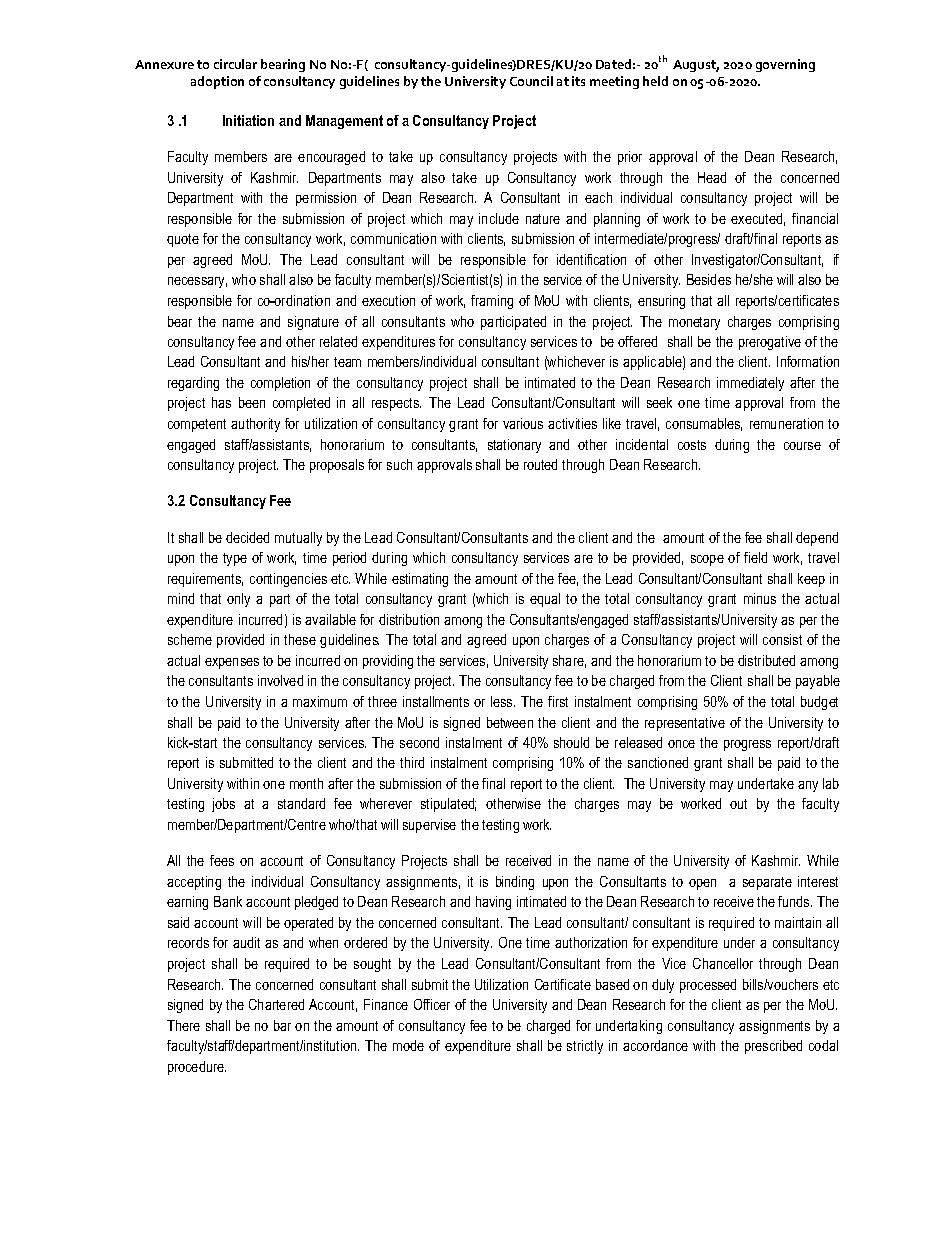 The image size is (952, 1233). What do you see at coordinates (282, 1025) in the screenshot?
I see `bar` at bounding box center [282, 1025].
